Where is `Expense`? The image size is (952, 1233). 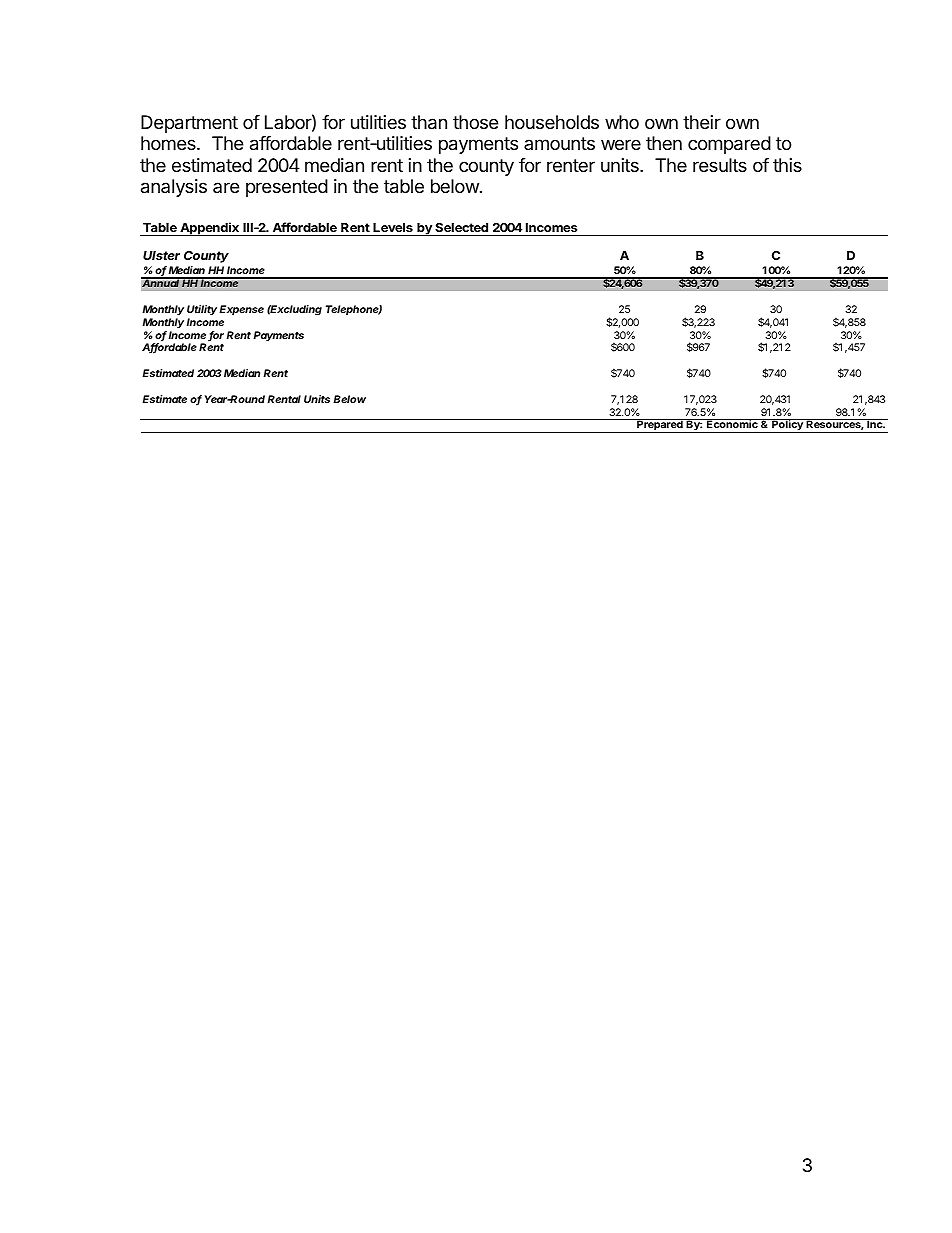 Expense is located at coordinates (241, 310).
